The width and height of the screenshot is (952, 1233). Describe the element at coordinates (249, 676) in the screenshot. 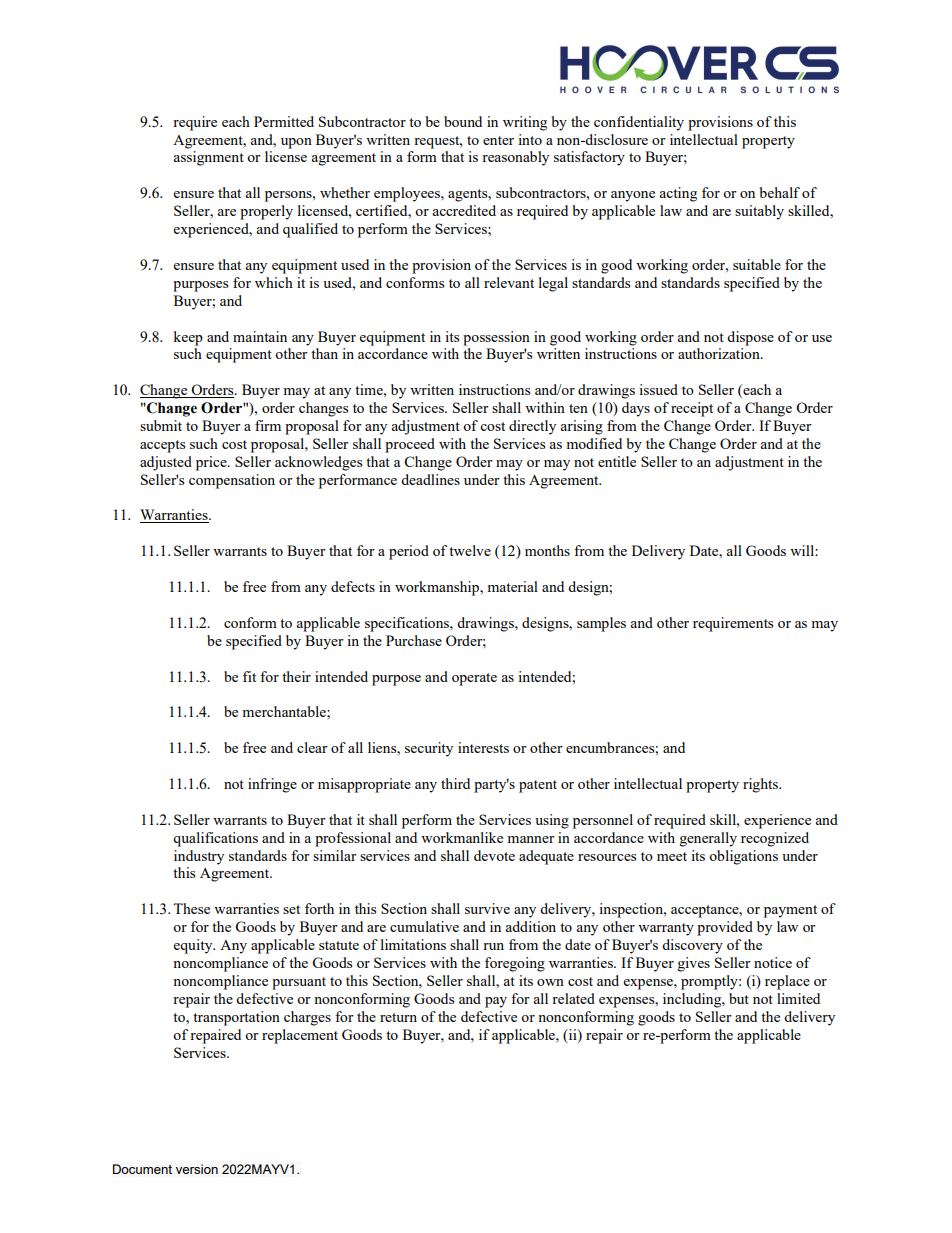

I see `fit` at that location.
